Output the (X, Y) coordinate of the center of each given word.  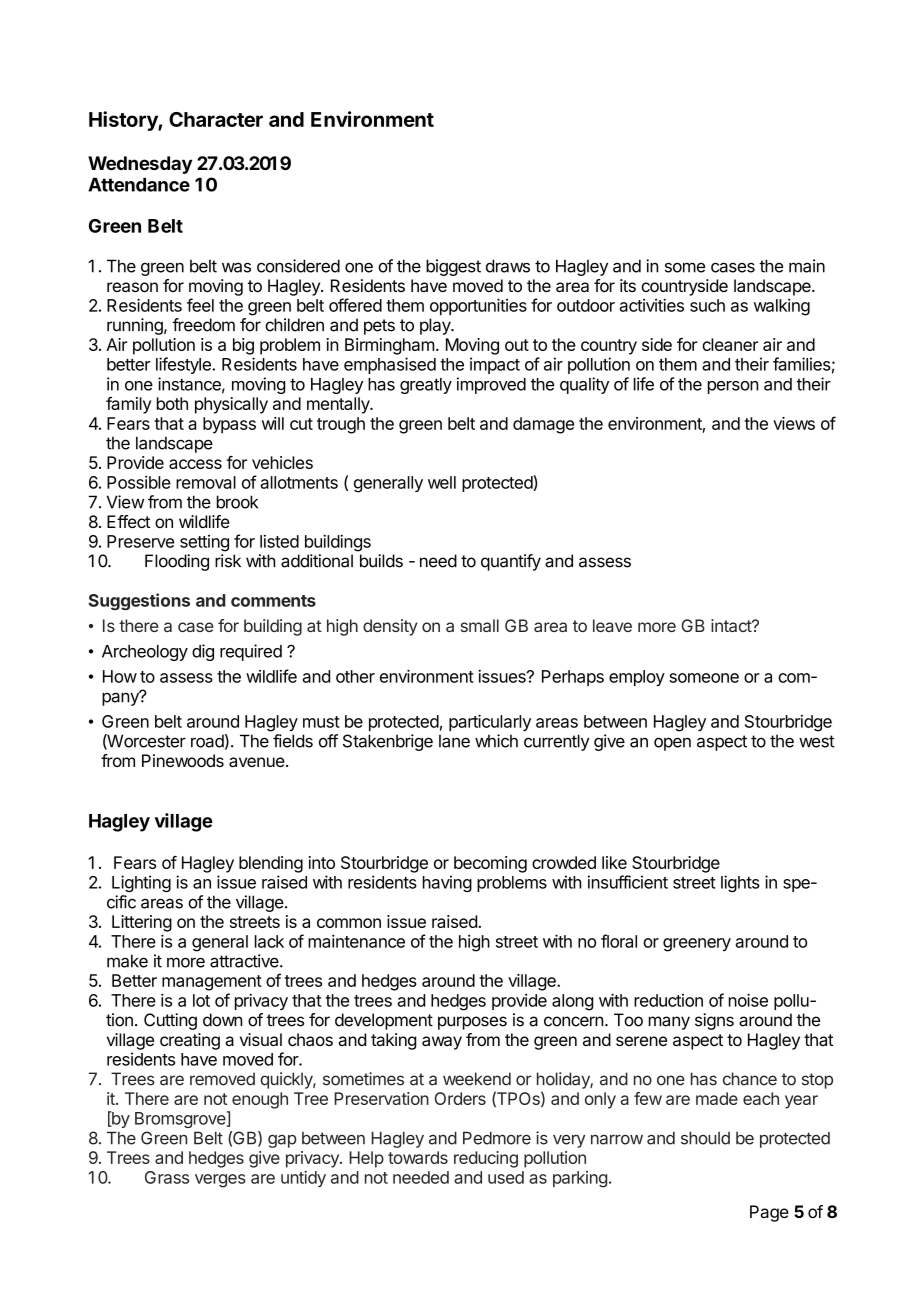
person (733, 387)
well (442, 482)
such (707, 305)
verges (220, 1181)
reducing (486, 1159)
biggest (453, 267)
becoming (490, 864)
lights (740, 883)
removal (206, 482)
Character (216, 119)
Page (769, 1213)
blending (271, 864)
